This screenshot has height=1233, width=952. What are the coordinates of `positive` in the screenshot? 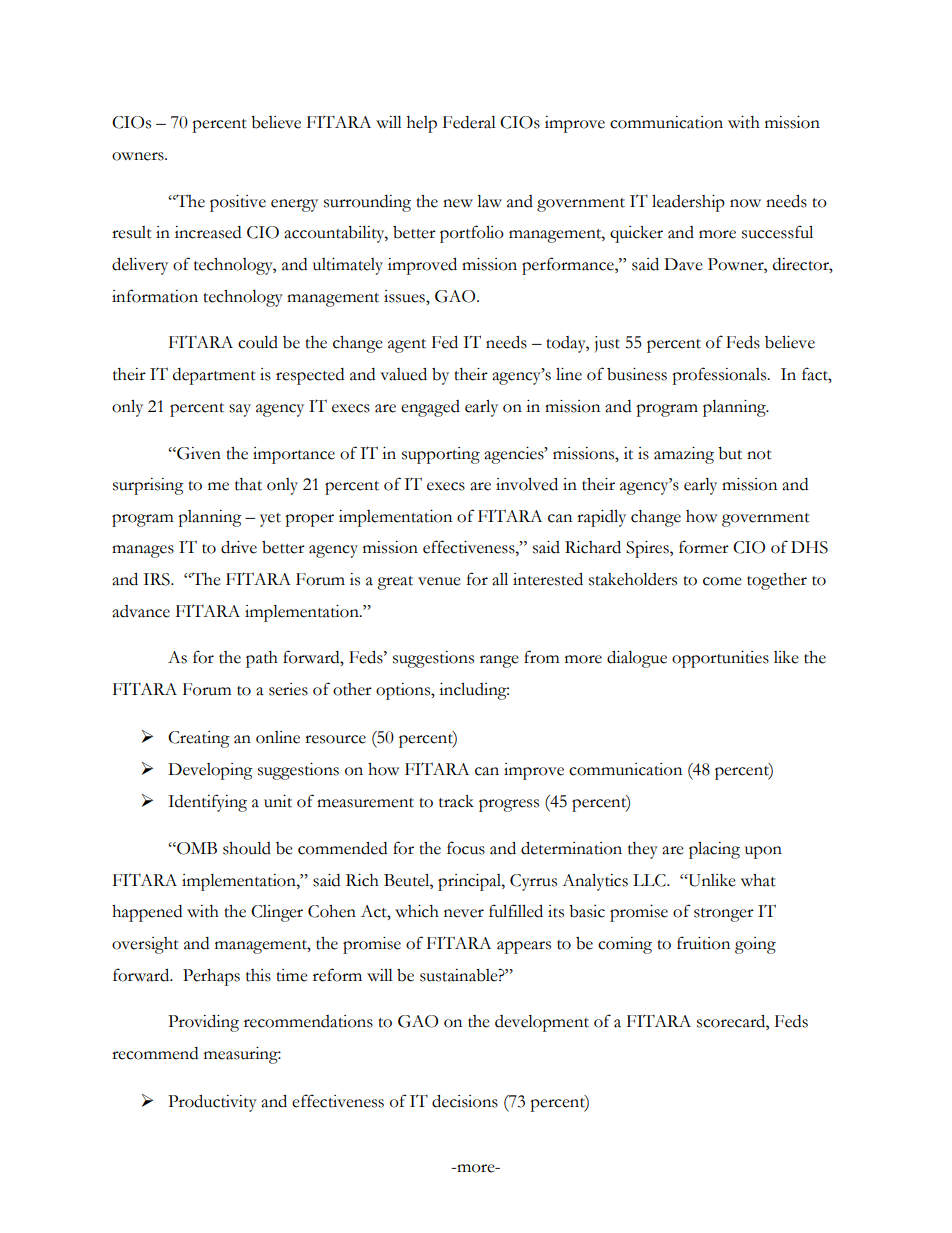 It's located at (238, 203).
